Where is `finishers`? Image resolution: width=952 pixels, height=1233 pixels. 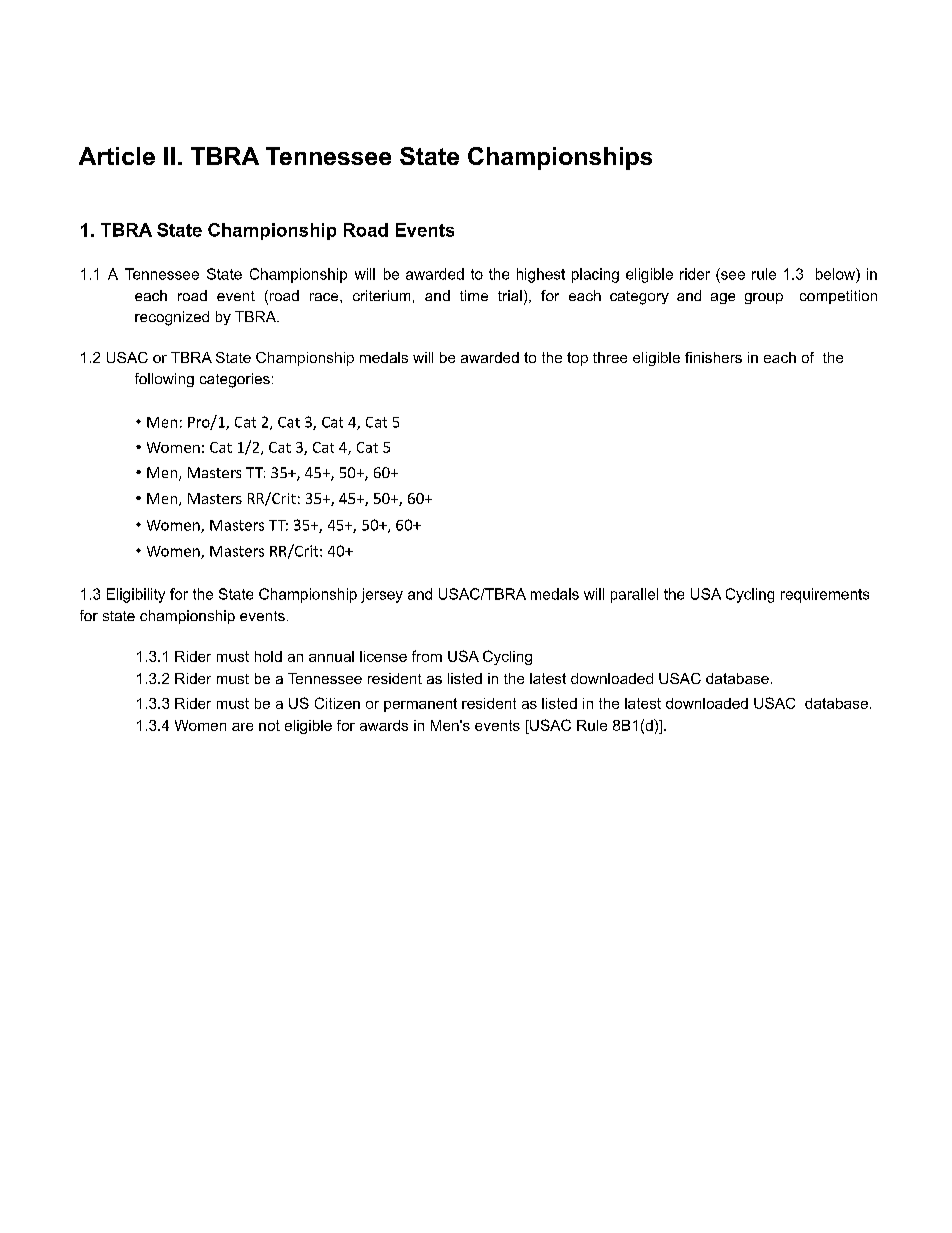
finishers is located at coordinates (713, 357).
